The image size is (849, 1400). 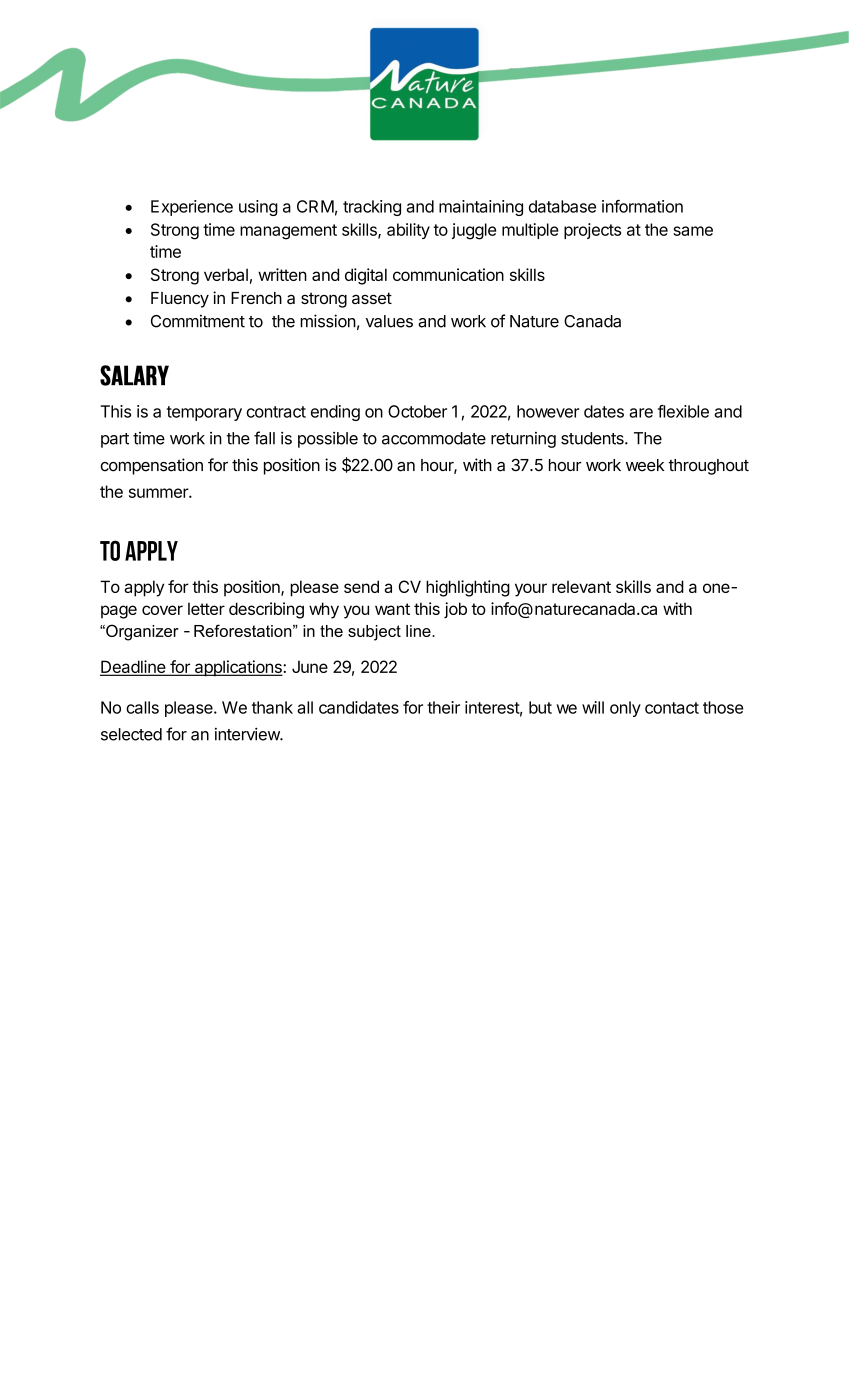 I want to click on highlighting, so click(x=468, y=588).
